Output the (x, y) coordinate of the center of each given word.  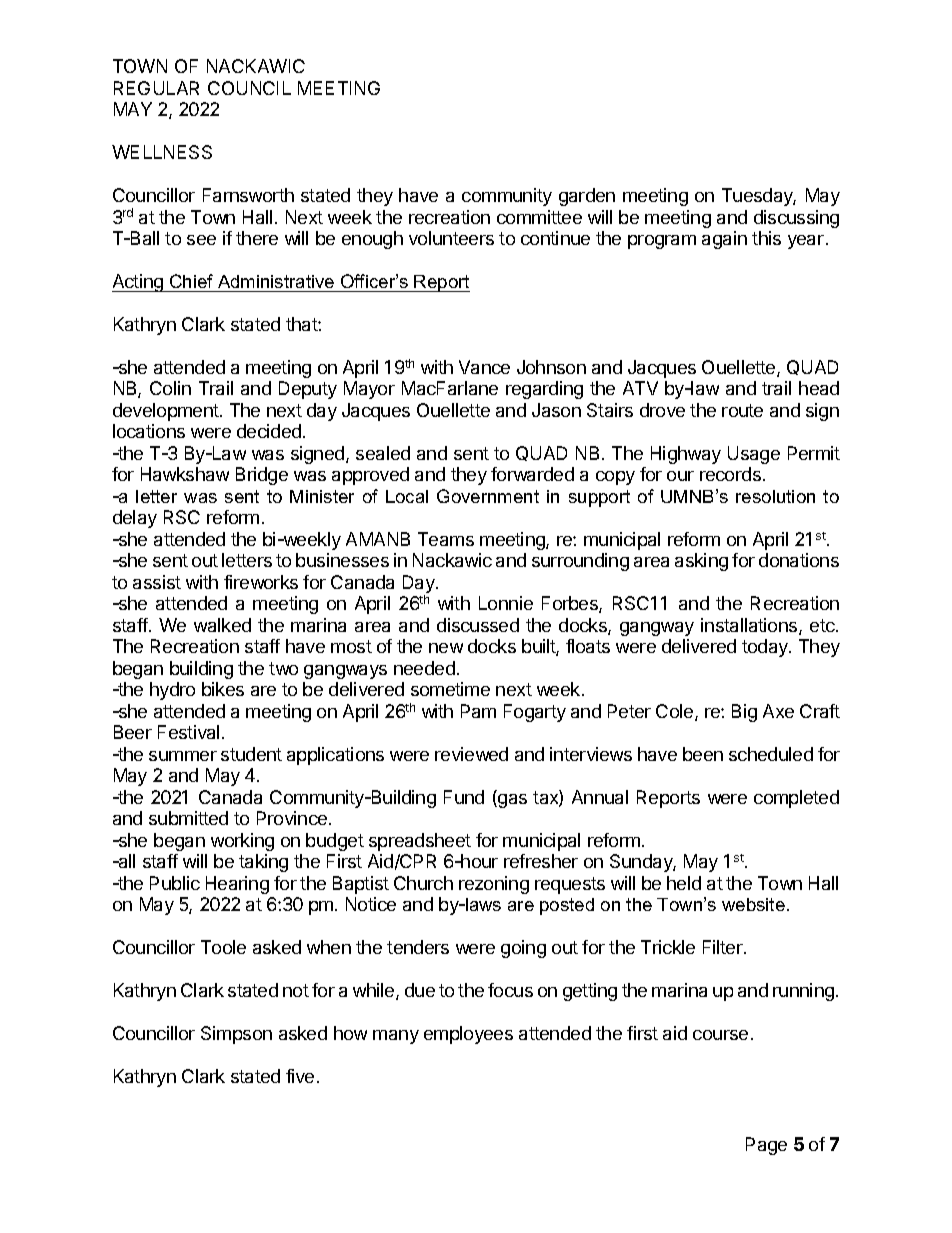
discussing (796, 219)
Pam (478, 711)
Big (744, 713)
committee (539, 217)
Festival (188, 732)
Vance (484, 367)
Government (488, 496)
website (753, 904)
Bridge (262, 476)
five (300, 1076)
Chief (191, 281)
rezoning (494, 885)
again (724, 240)
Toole (223, 947)
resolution (775, 496)
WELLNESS (162, 152)
